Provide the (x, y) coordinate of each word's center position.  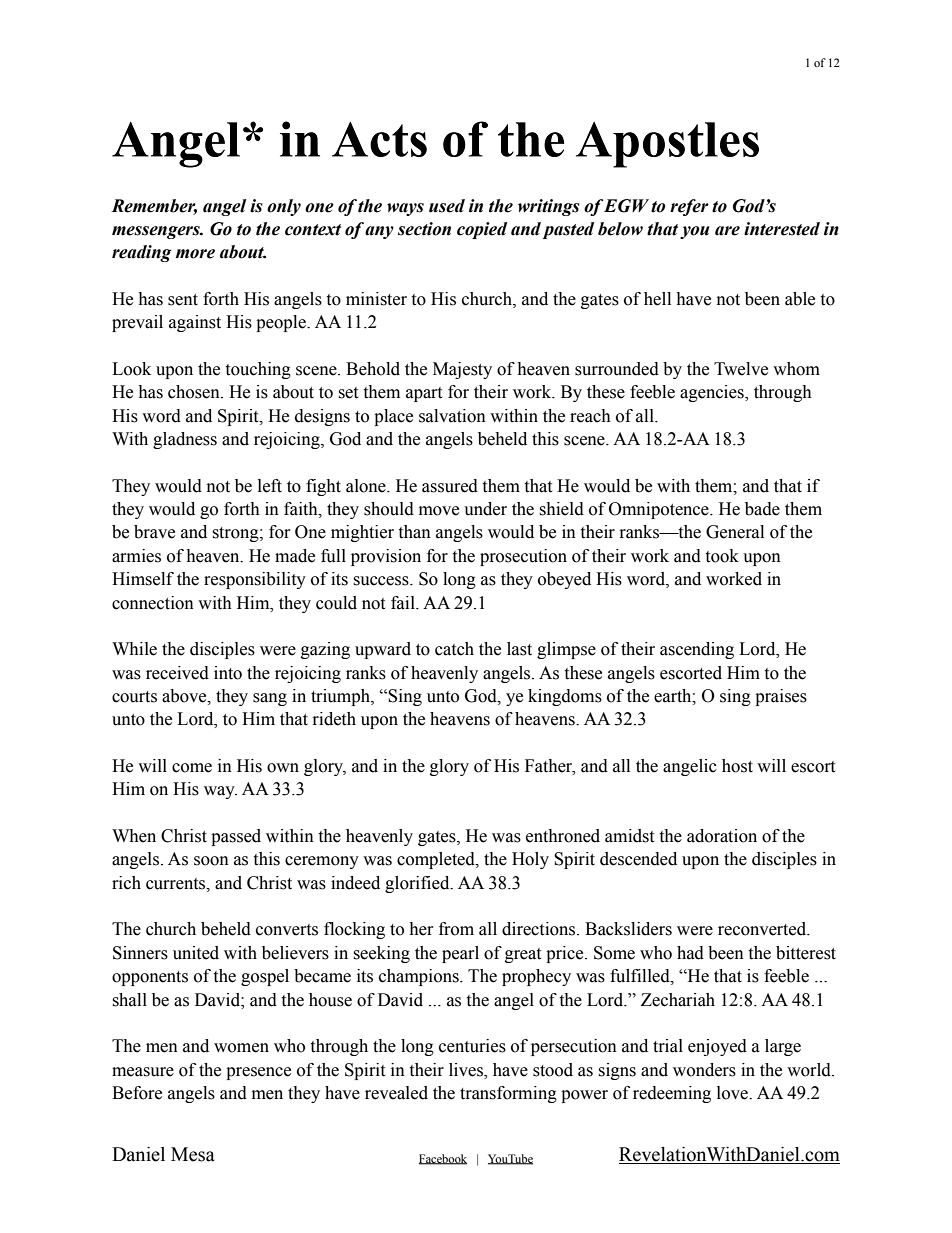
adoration (722, 836)
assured (450, 486)
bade (762, 509)
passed (236, 837)
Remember (154, 206)
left (270, 486)
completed (437, 860)
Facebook (443, 1159)
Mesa (193, 1154)
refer (689, 207)
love (733, 1093)
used (447, 206)
